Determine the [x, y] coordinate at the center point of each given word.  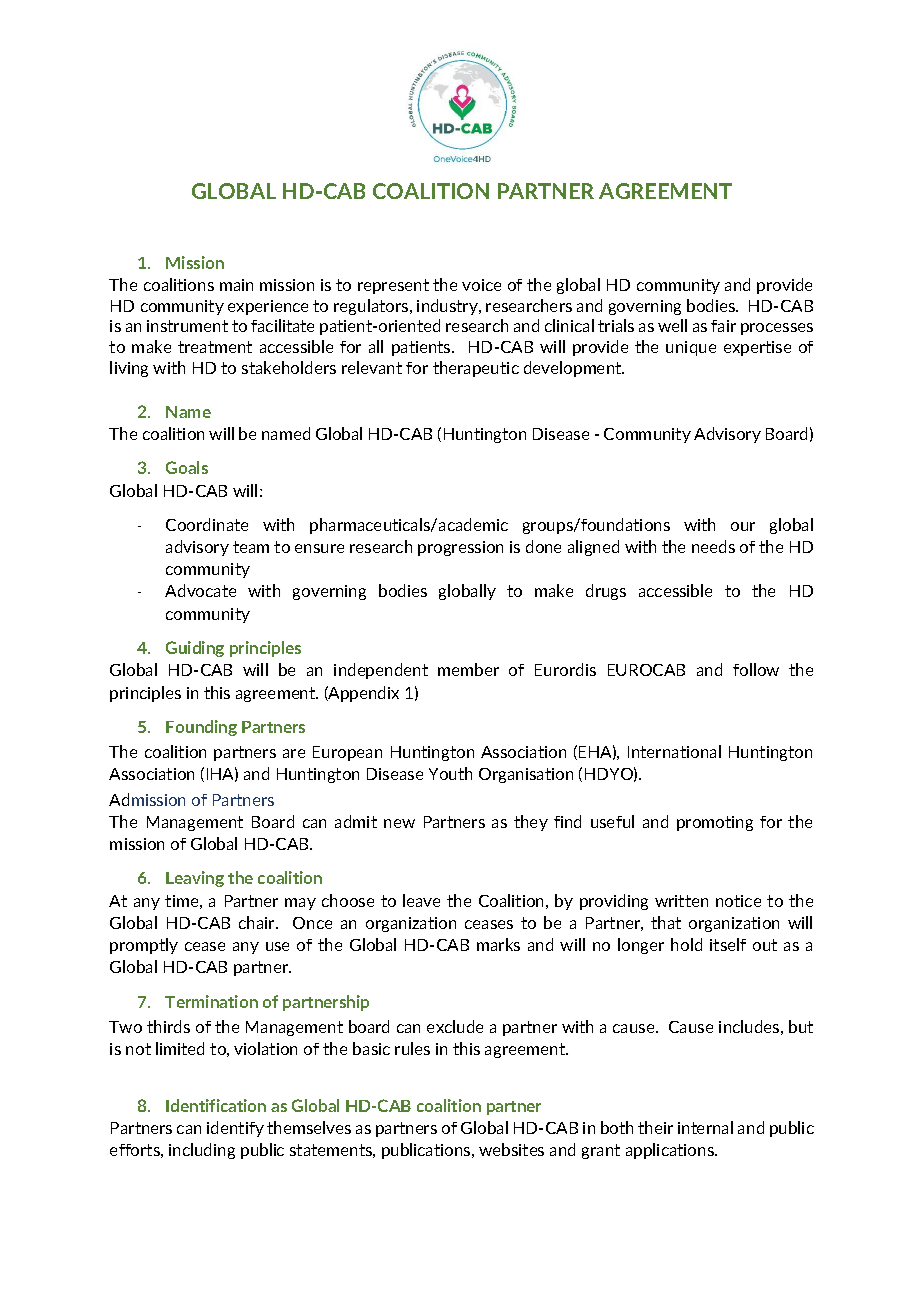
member [468, 669]
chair [258, 922]
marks [498, 944]
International [674, 751]
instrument [187, 326]
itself [728, 944]
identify [235, 1129]
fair [723, 326]
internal [705, 1127]
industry [448, 307]
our [743, 526]
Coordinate [207, 524]
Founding [201, 728]
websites [511, 1149]
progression [460, 548]
